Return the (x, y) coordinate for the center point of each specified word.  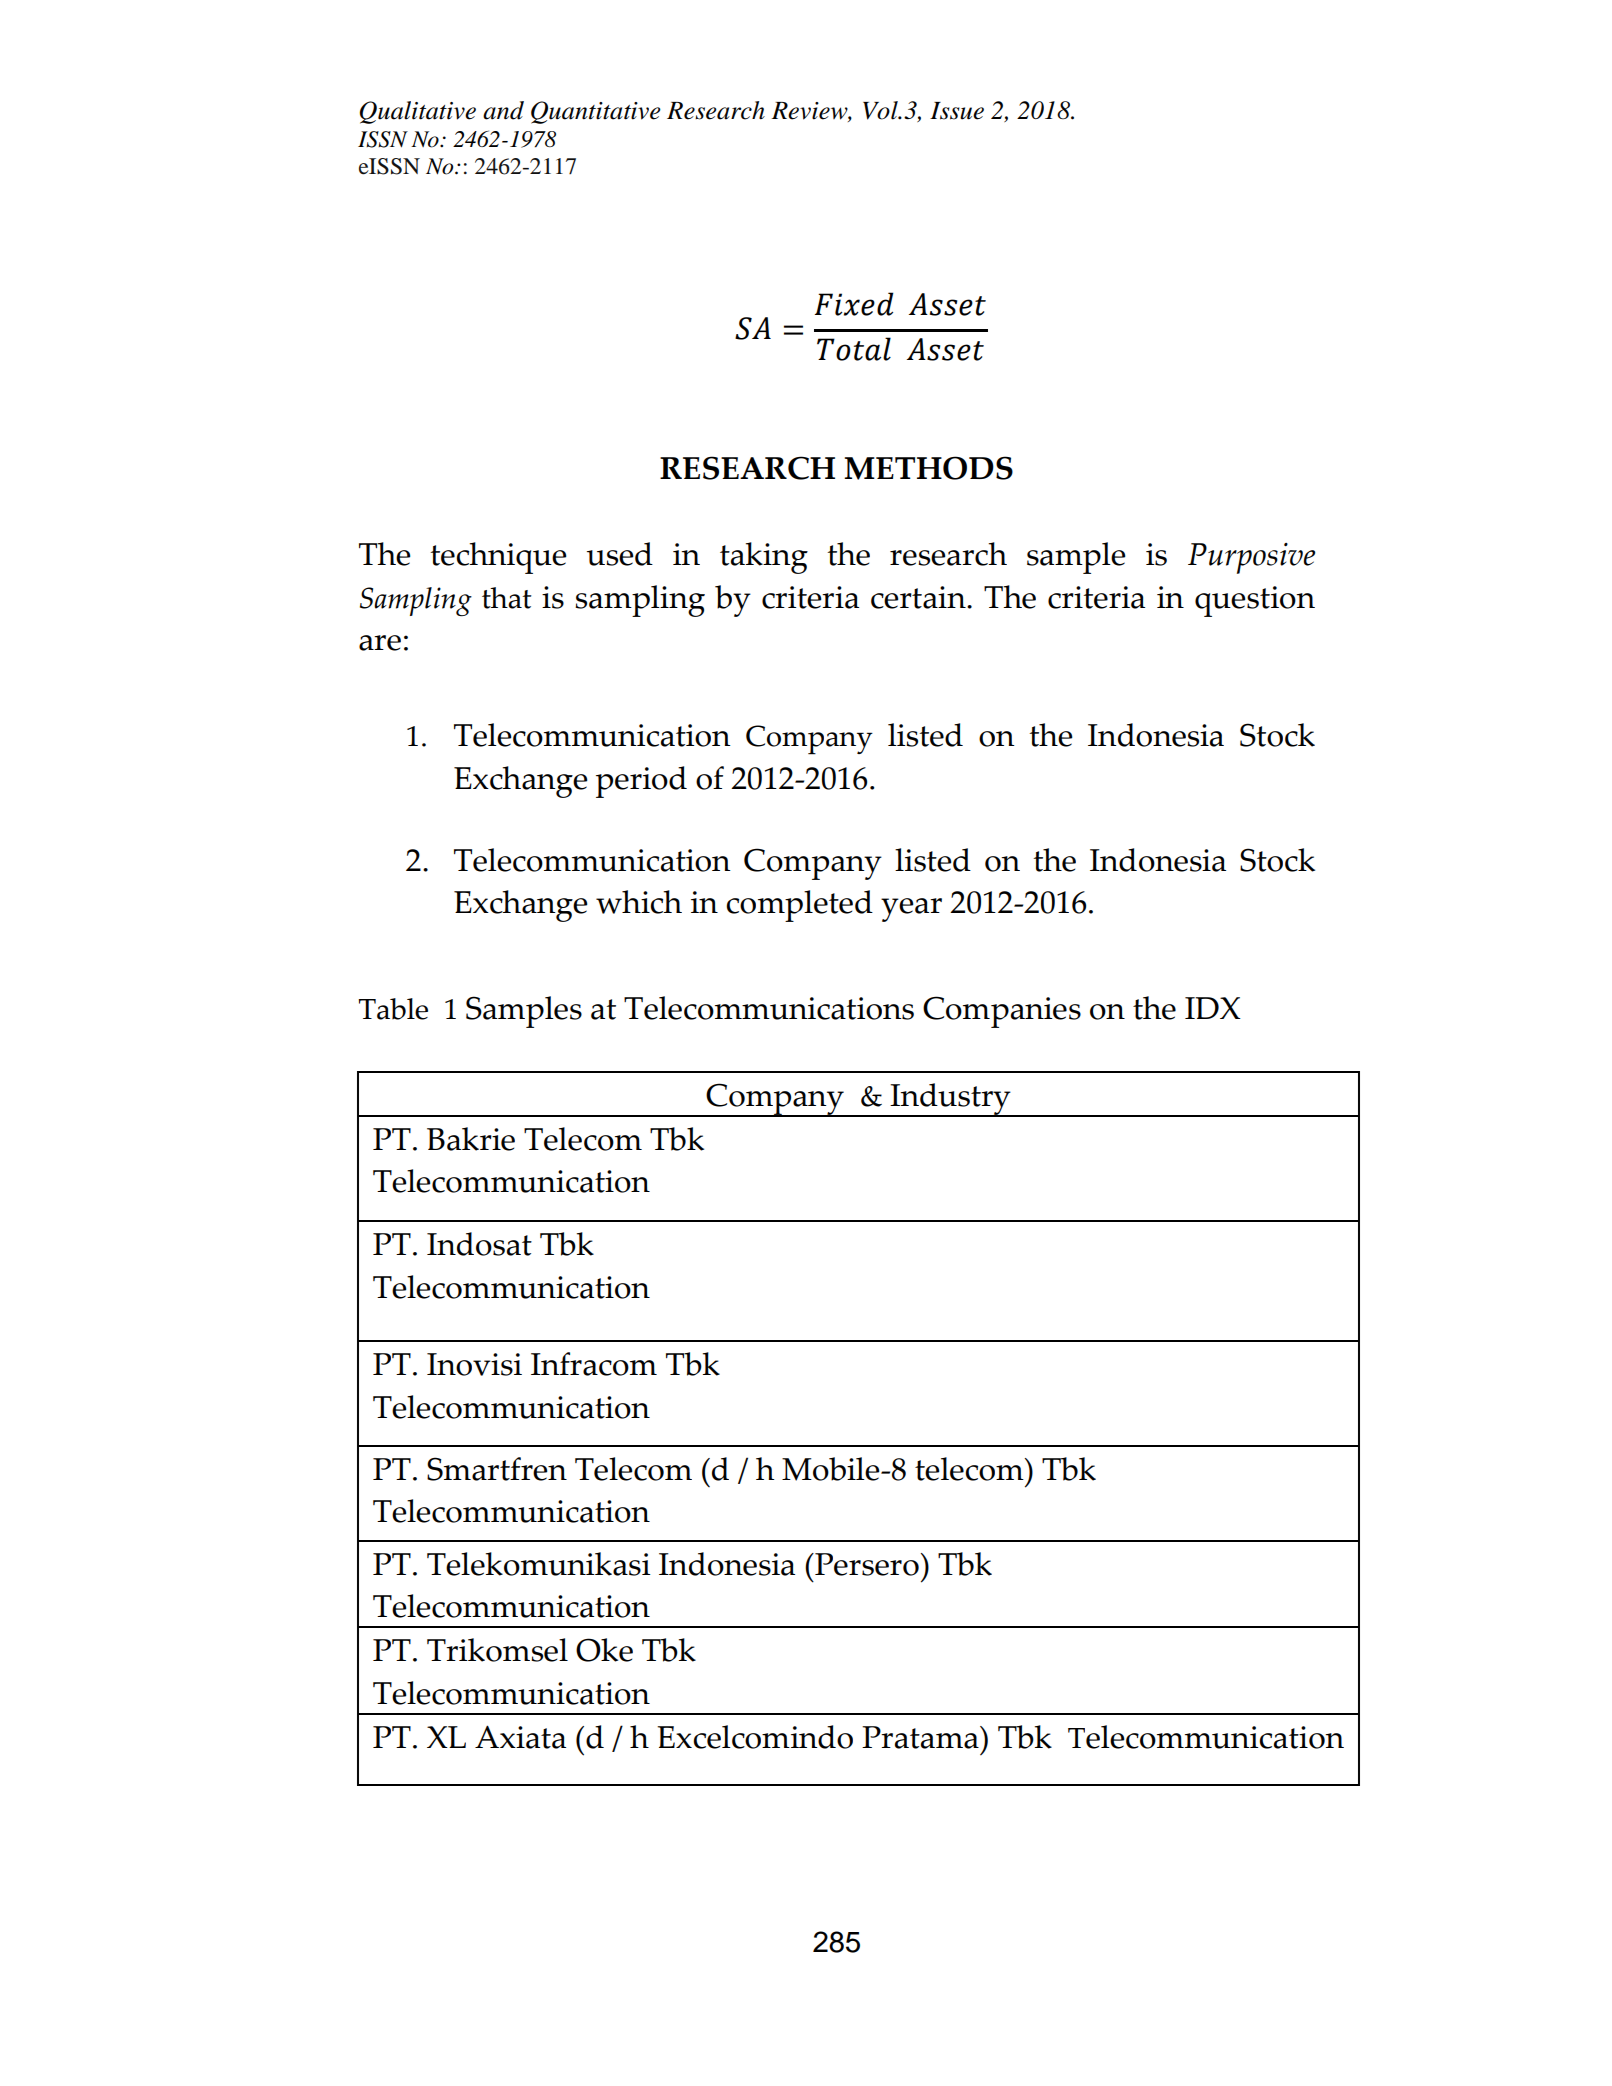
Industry (951, 1100)
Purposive (1251, 558)
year (911, 910)
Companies (1002, 1012)
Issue (957, 111)
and (503, 110)
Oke (604, 1650)
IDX (1213, 1008)
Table (393, 1009)
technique (498, 558)
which (639, 902)
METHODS (928, 468)
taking (764, 558)
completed (799, 906)
